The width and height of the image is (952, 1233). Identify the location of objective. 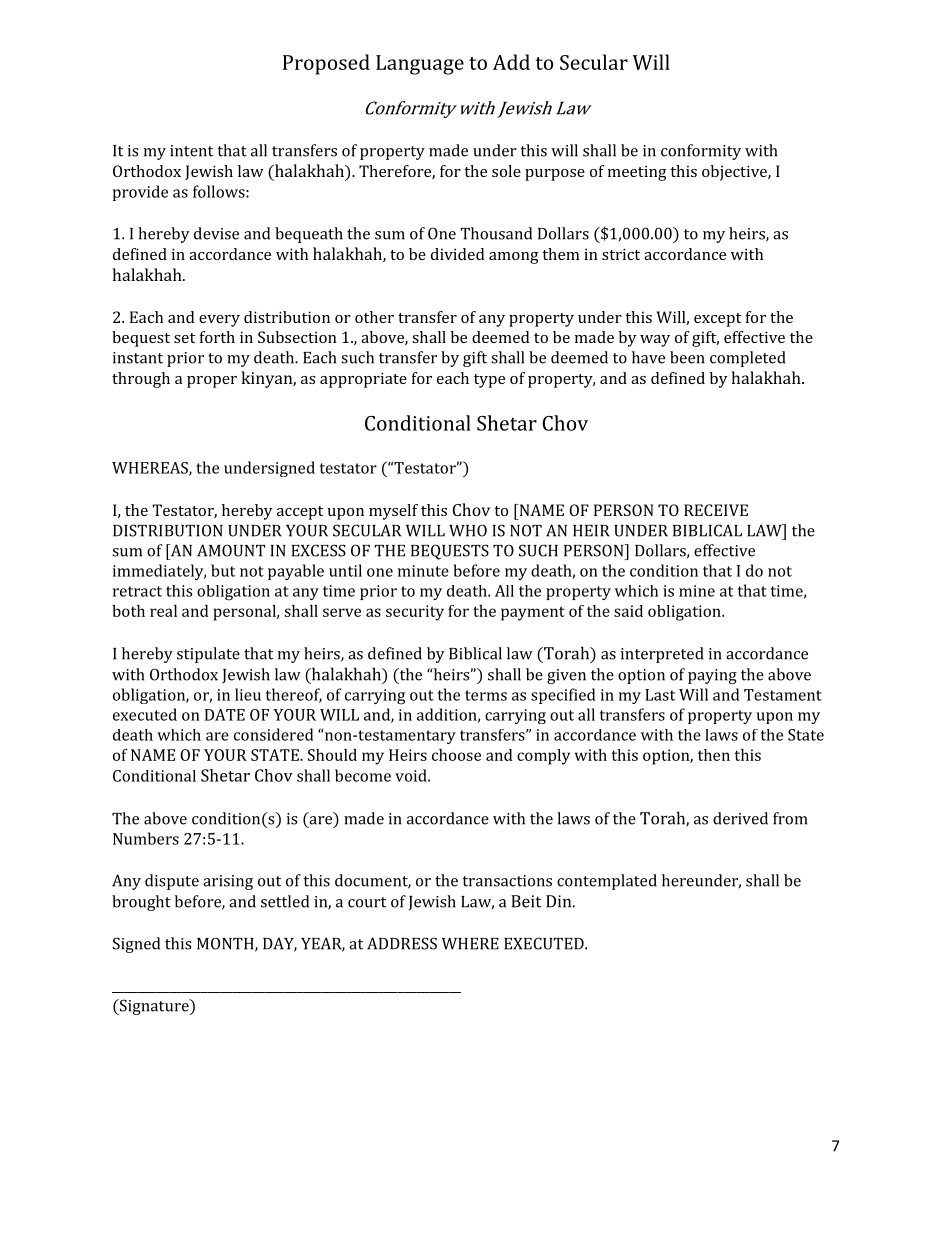
(735, 173).
